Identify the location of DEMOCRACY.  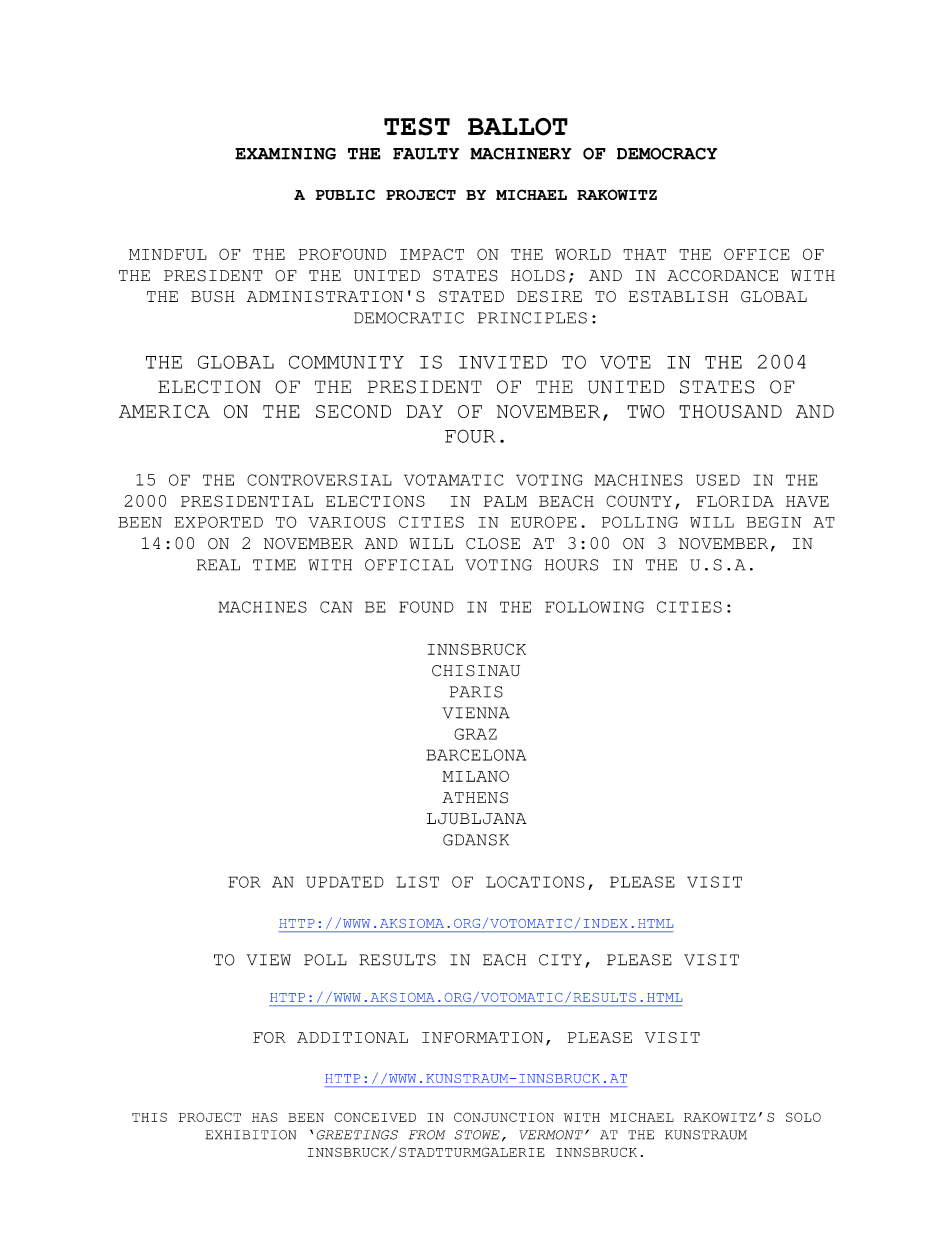
(667, 154).
